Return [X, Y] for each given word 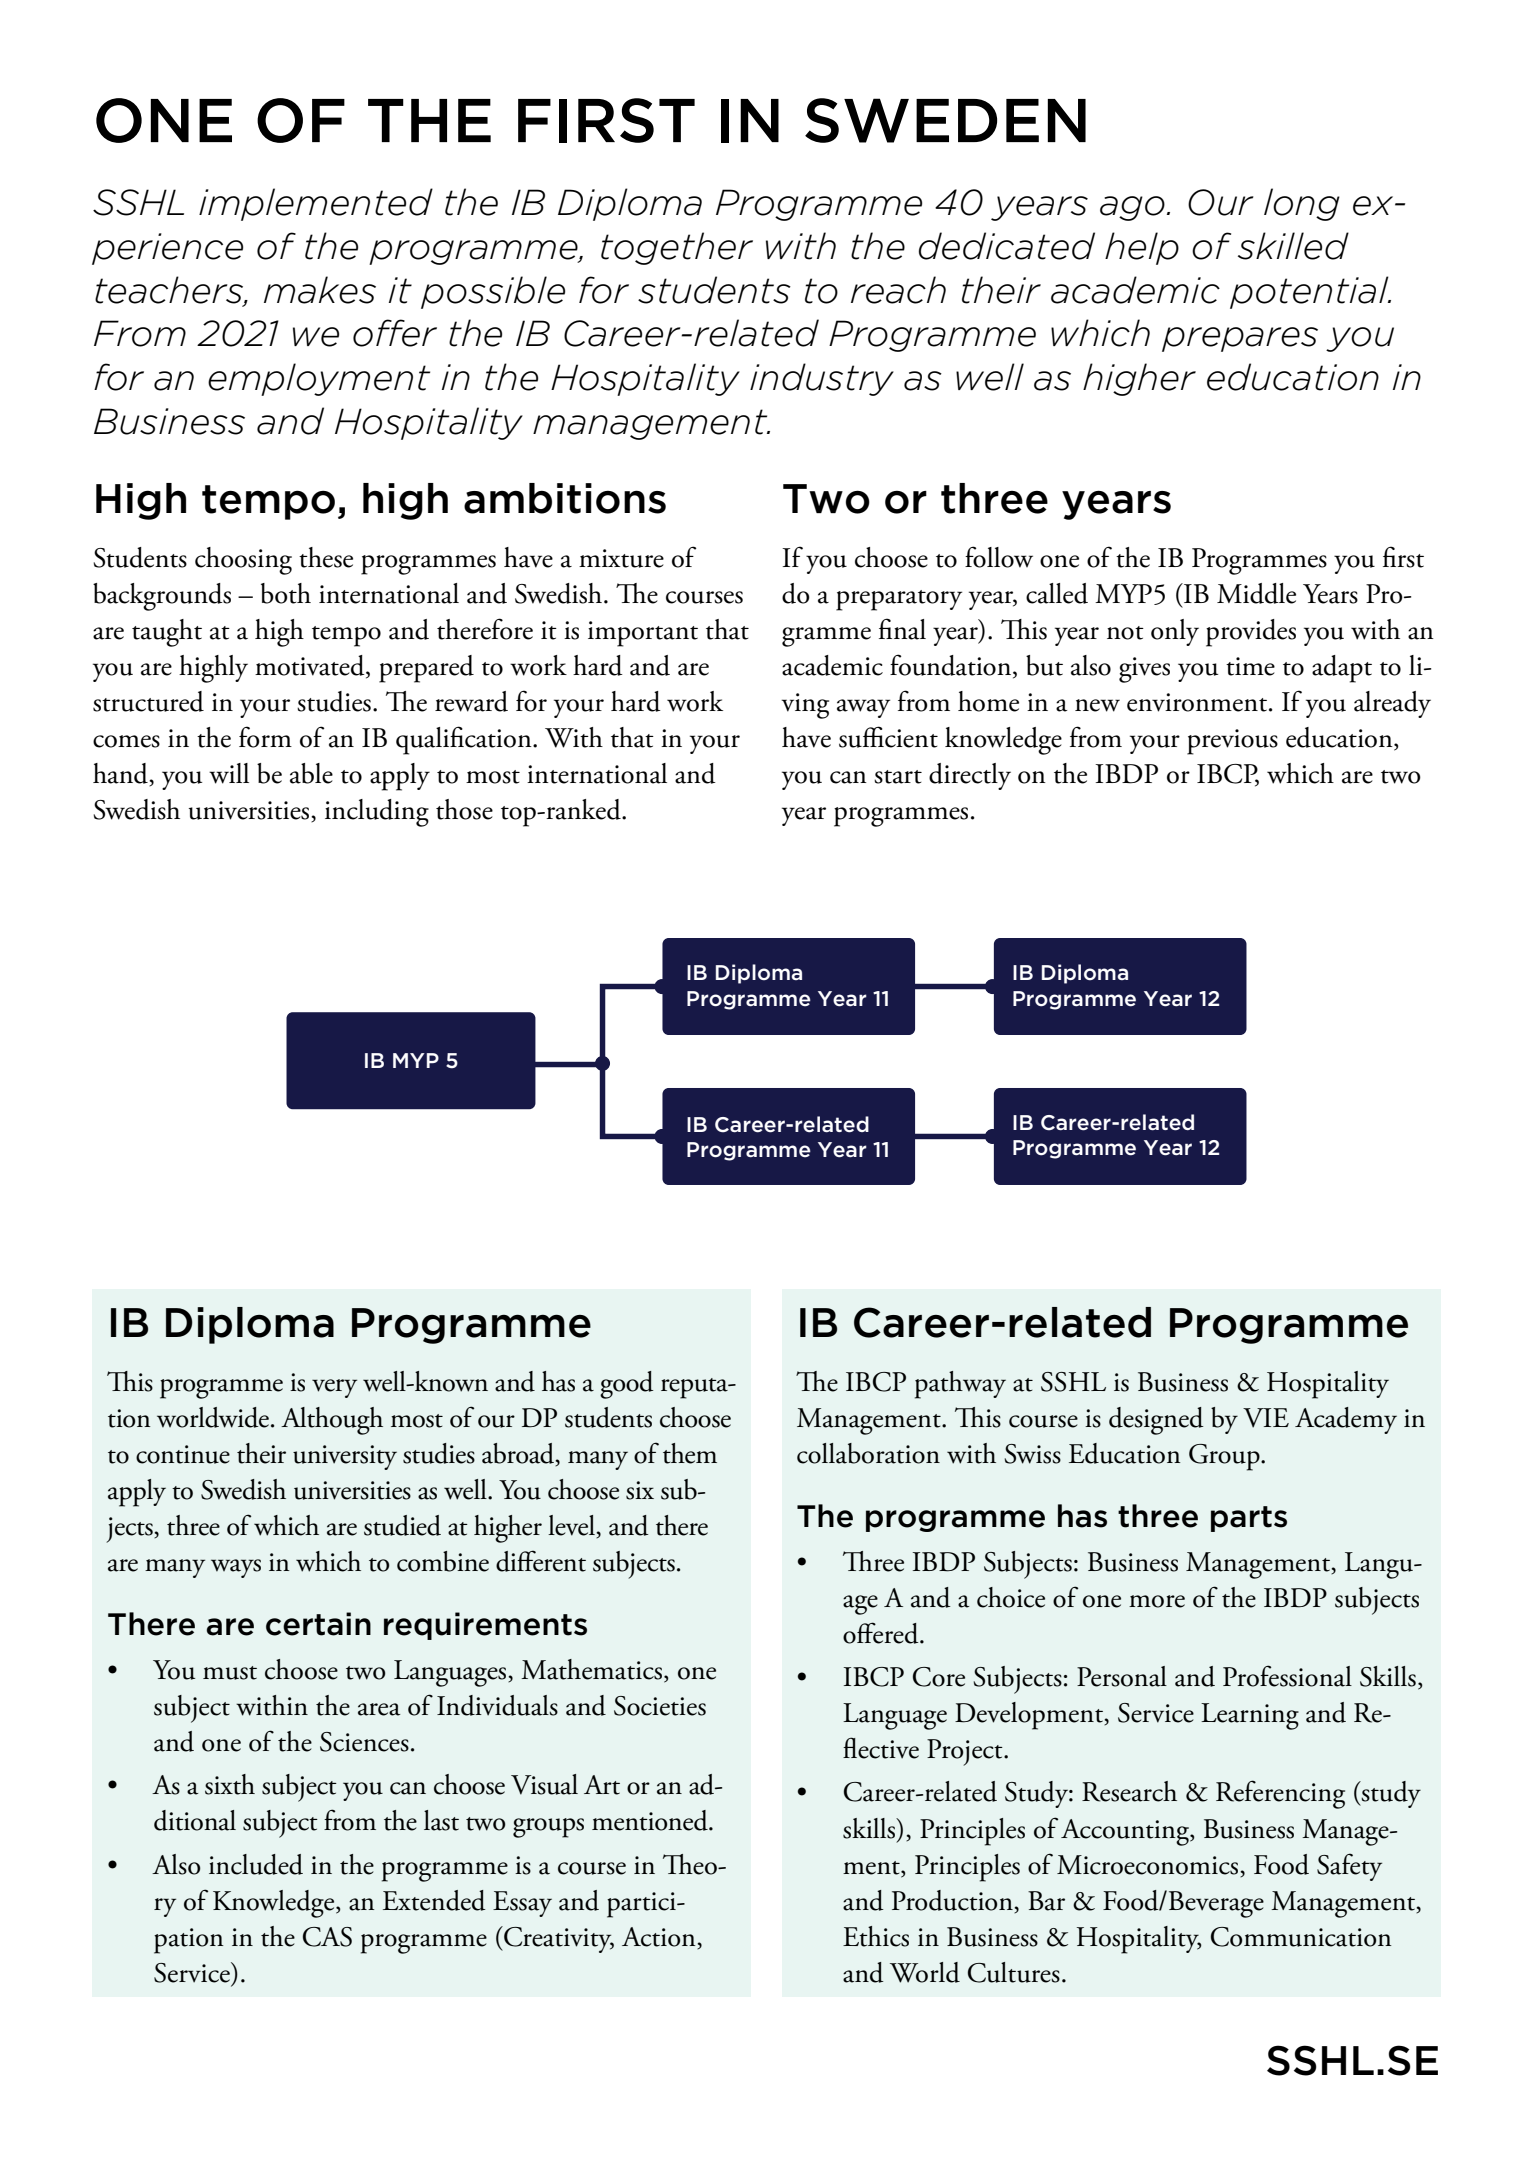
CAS [327, 1937]
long [1302, 204]
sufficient [888, 737]
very [334, 1388]
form [265, 737]
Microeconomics [1149, 1865]
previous [1232, 742]
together [677, 248]
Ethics [876, 1936]
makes [320, 290]
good [627, 1385]
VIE [1266, 1418]
